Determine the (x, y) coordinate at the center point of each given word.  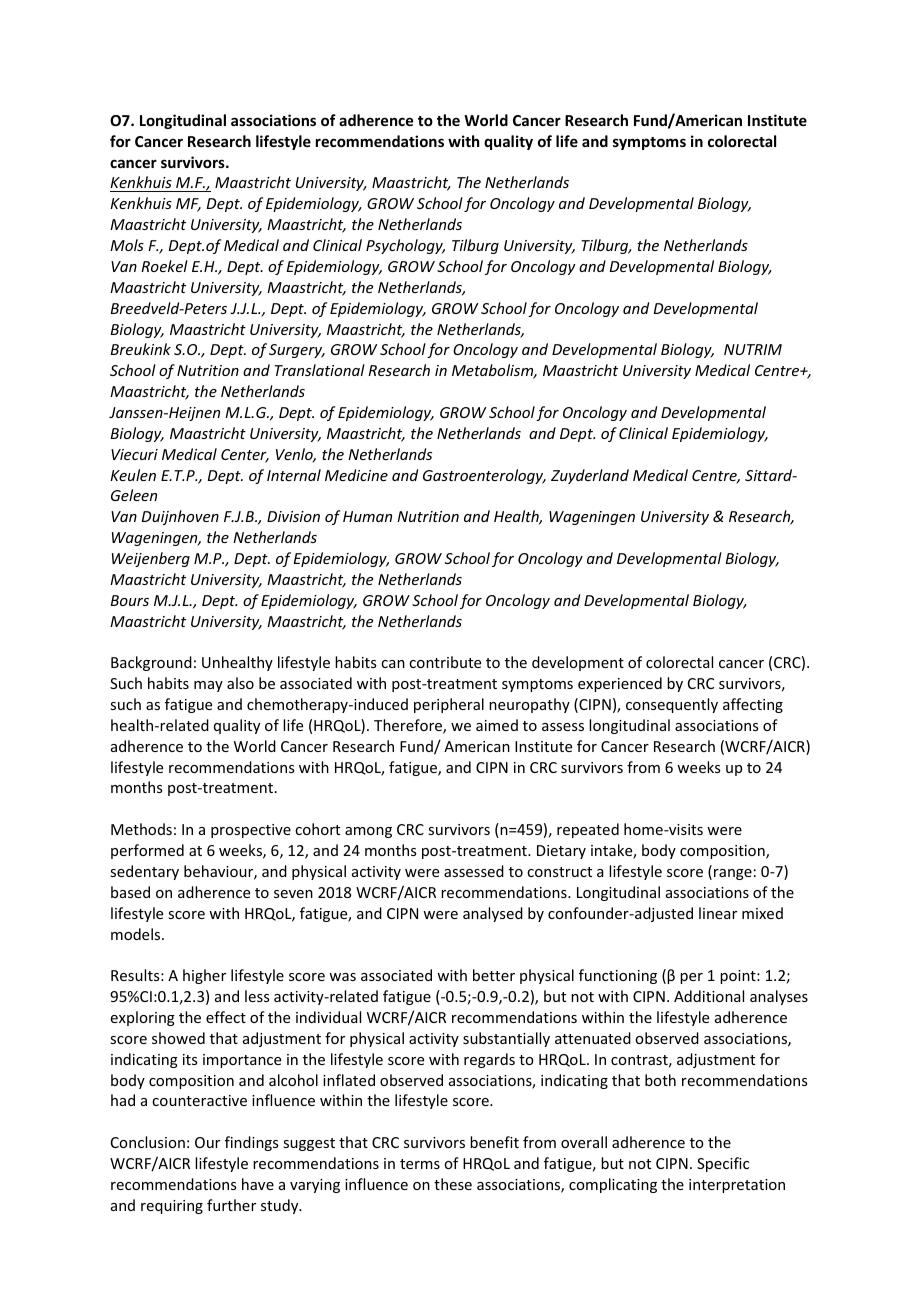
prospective (251, 831)
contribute (445, 662)
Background (151, 663)
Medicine (356, 475)
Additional (709, 996)
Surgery (297, 351)
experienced (620, 684)
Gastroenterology (484, 476)
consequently (672, 705)
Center (245, 456)
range (733, 874)
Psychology (405, 246)
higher (204, 976)
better (494, 975)
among (368, 832)
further (231, 1205)
